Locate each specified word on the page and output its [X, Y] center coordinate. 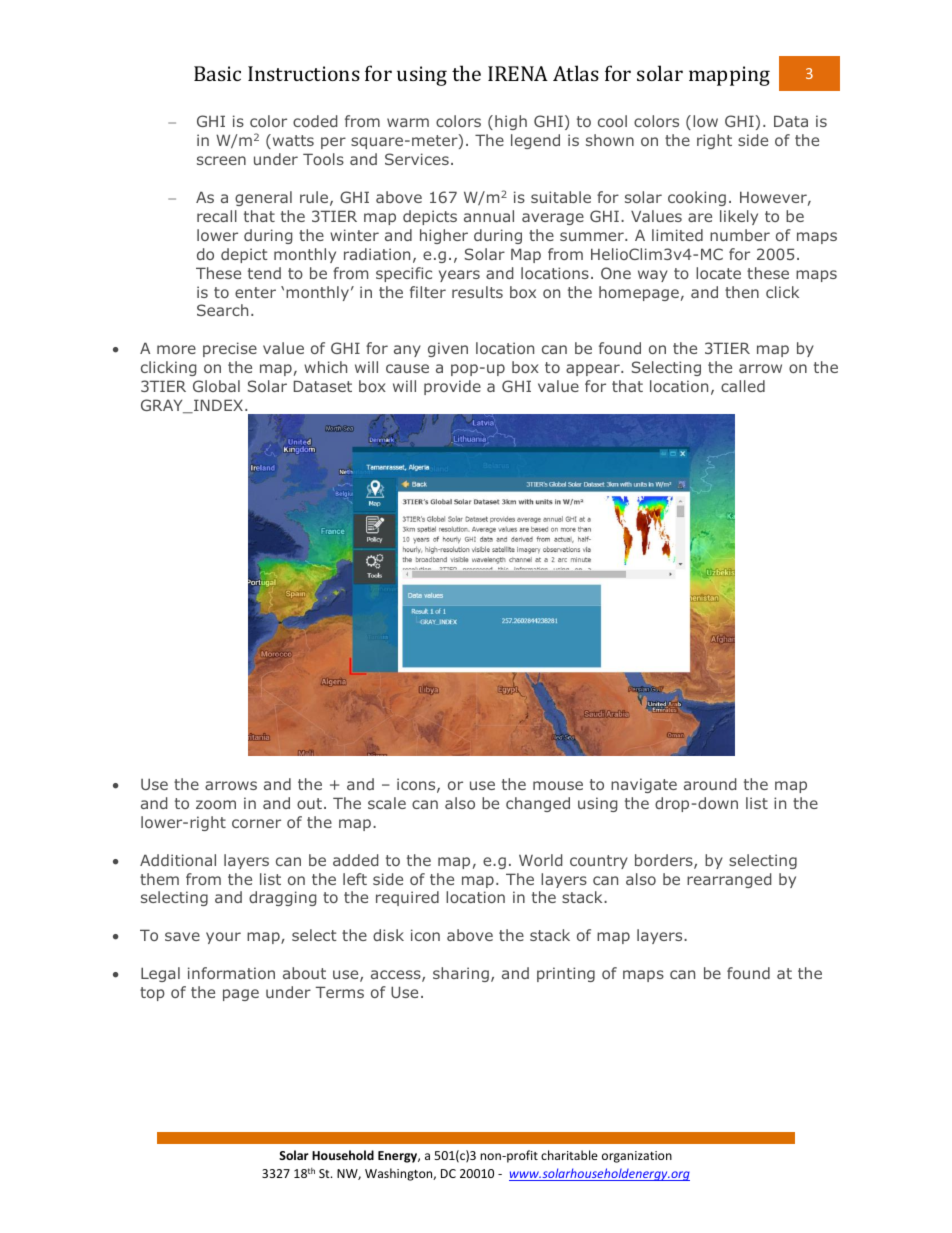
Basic [217, 73]
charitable [569, 1155]
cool [612, 121]
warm [408, 122]
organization [637, 1157]
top [152, 994]
